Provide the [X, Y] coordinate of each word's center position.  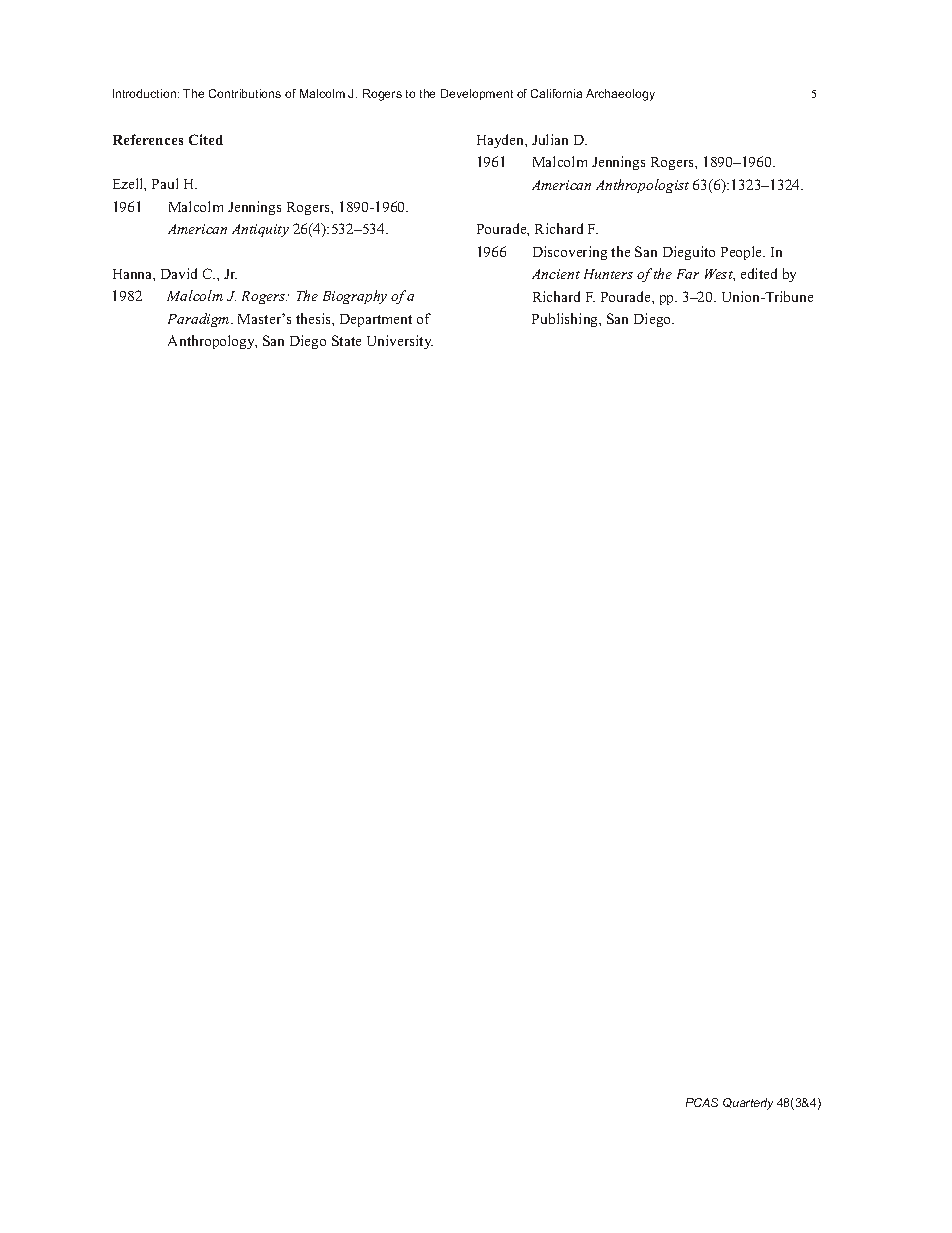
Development [477, 94]
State [346, 340]
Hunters [608, 274]
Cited [206, 139]
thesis [314, 318]
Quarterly [748, 1104]
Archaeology [620, 95]
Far [688, 274]
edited [759, 273]
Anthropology [212, 342]
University [400, 342]
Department [376, 320]
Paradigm [200, 320]
